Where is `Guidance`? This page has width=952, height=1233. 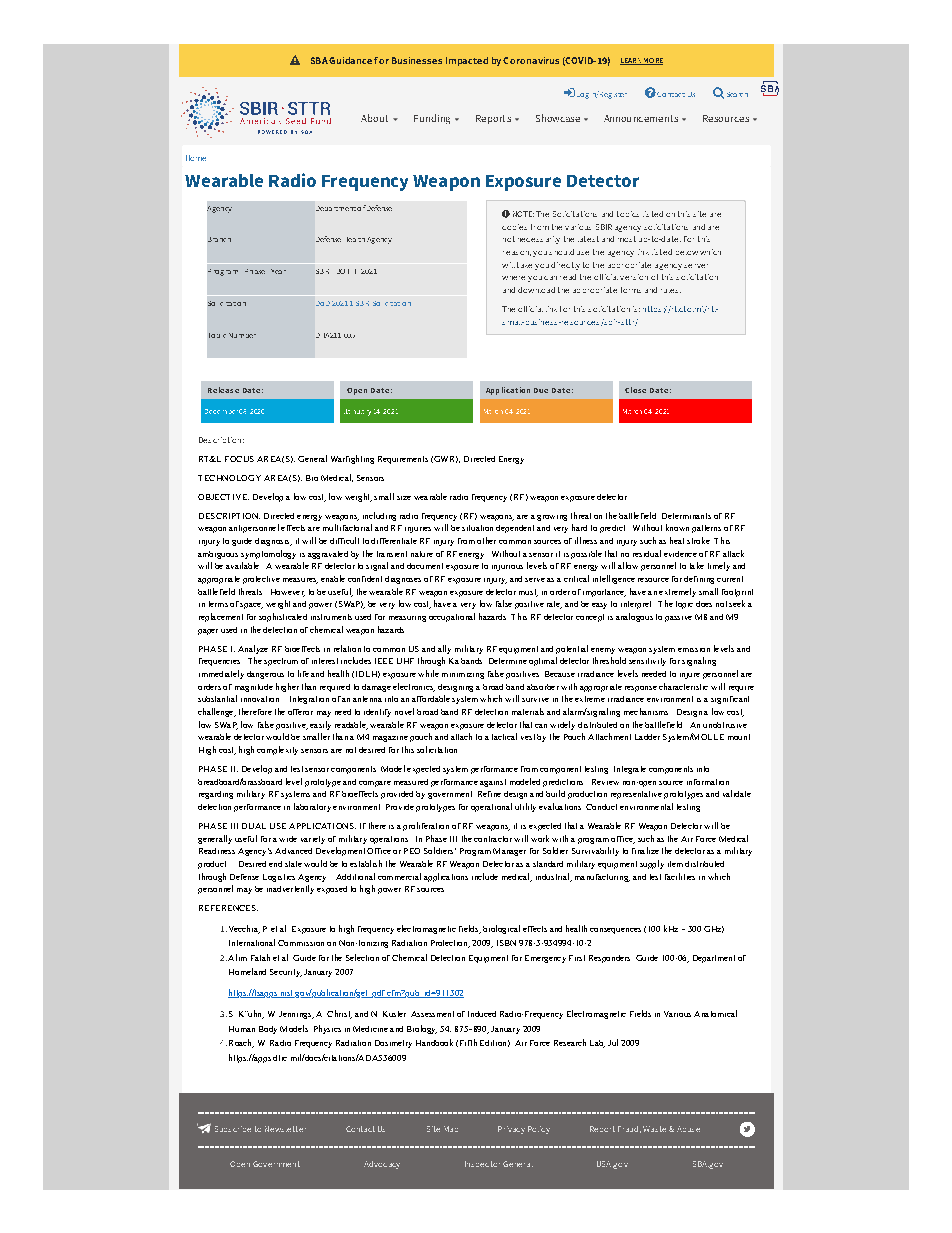 Guidance is located at coordinates (350, 60).
